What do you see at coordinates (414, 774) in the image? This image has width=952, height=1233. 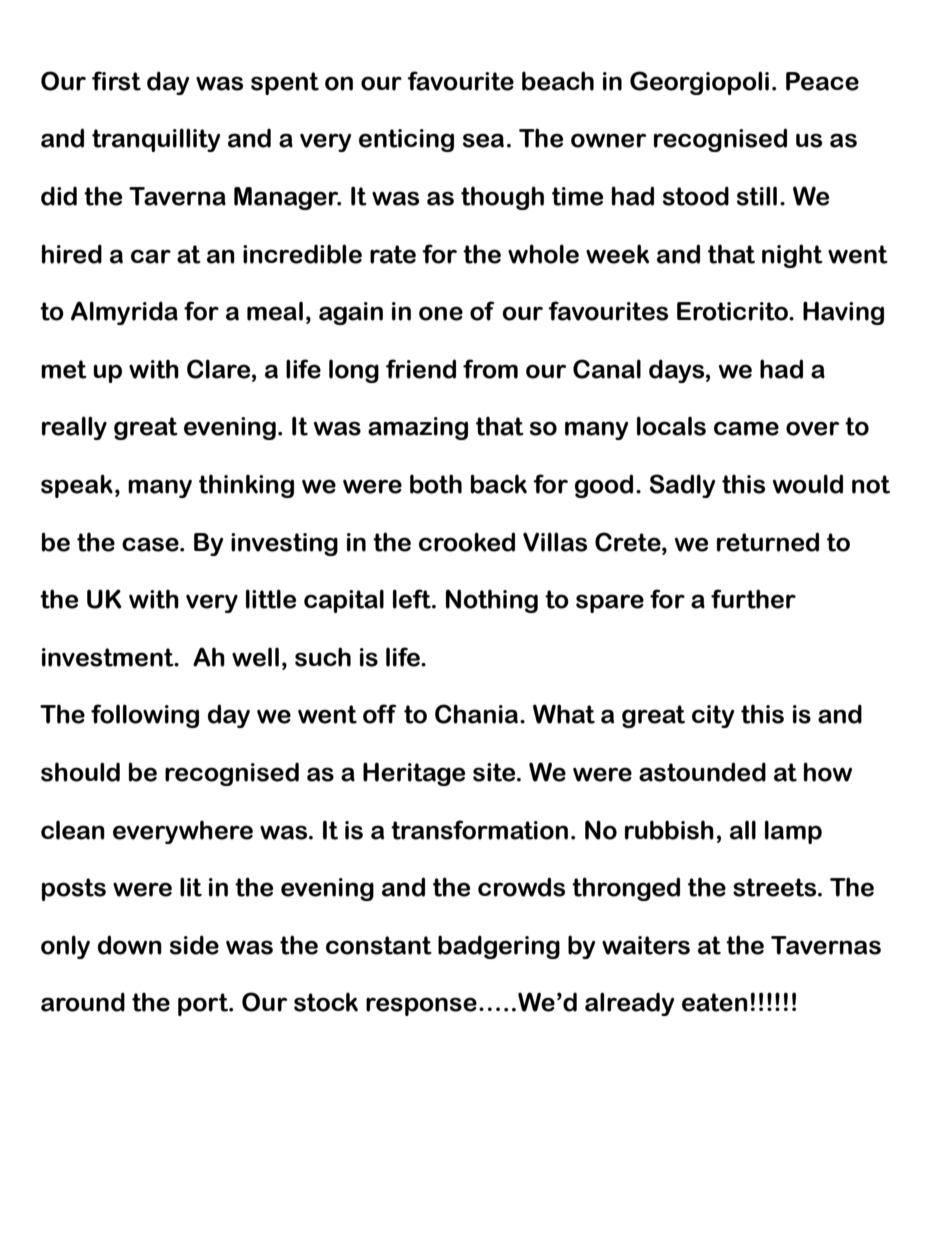 I see `Heritage` at bounding box center [414, 774].
